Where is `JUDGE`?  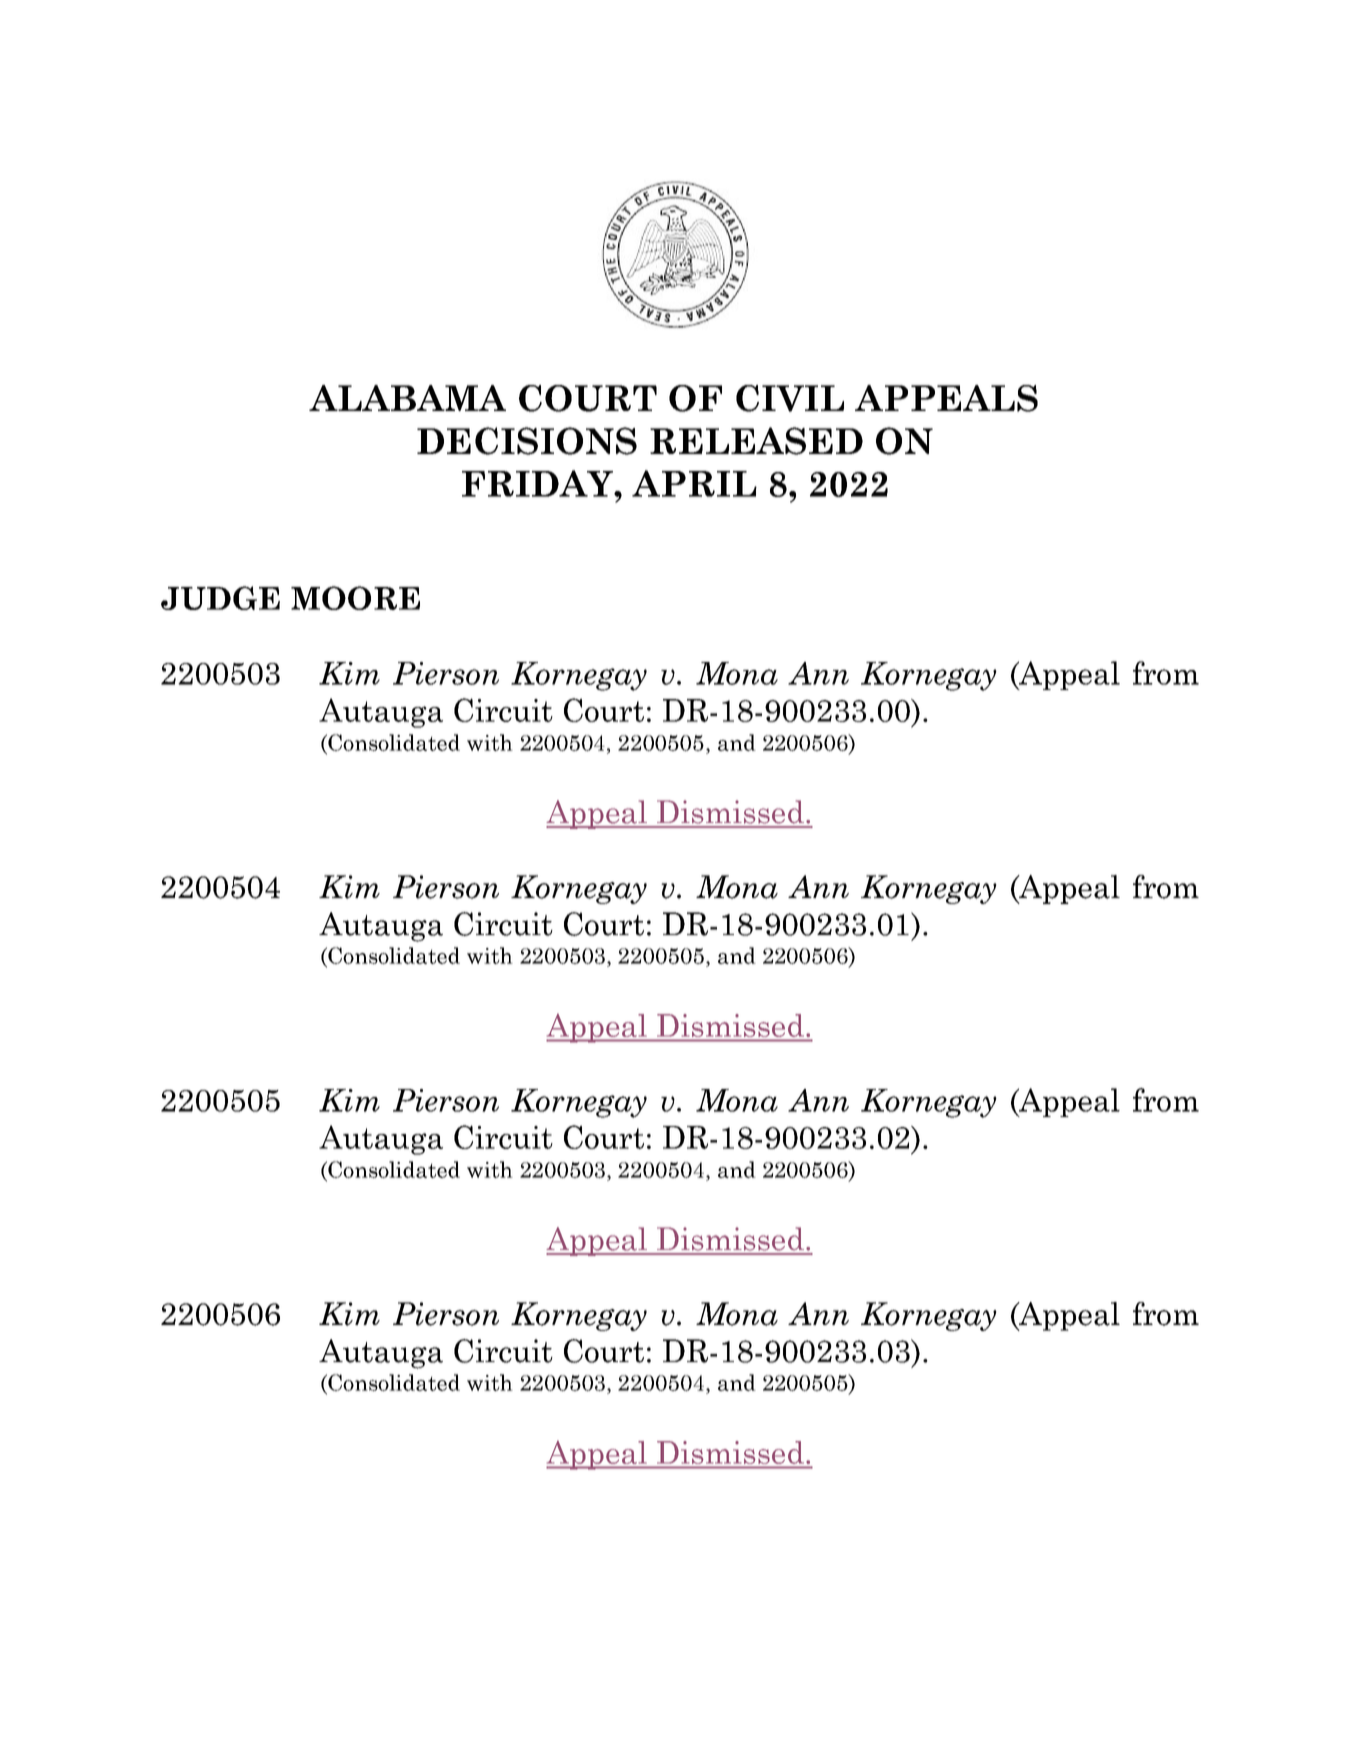 JUDGE is located at coordinates (220, 598).
